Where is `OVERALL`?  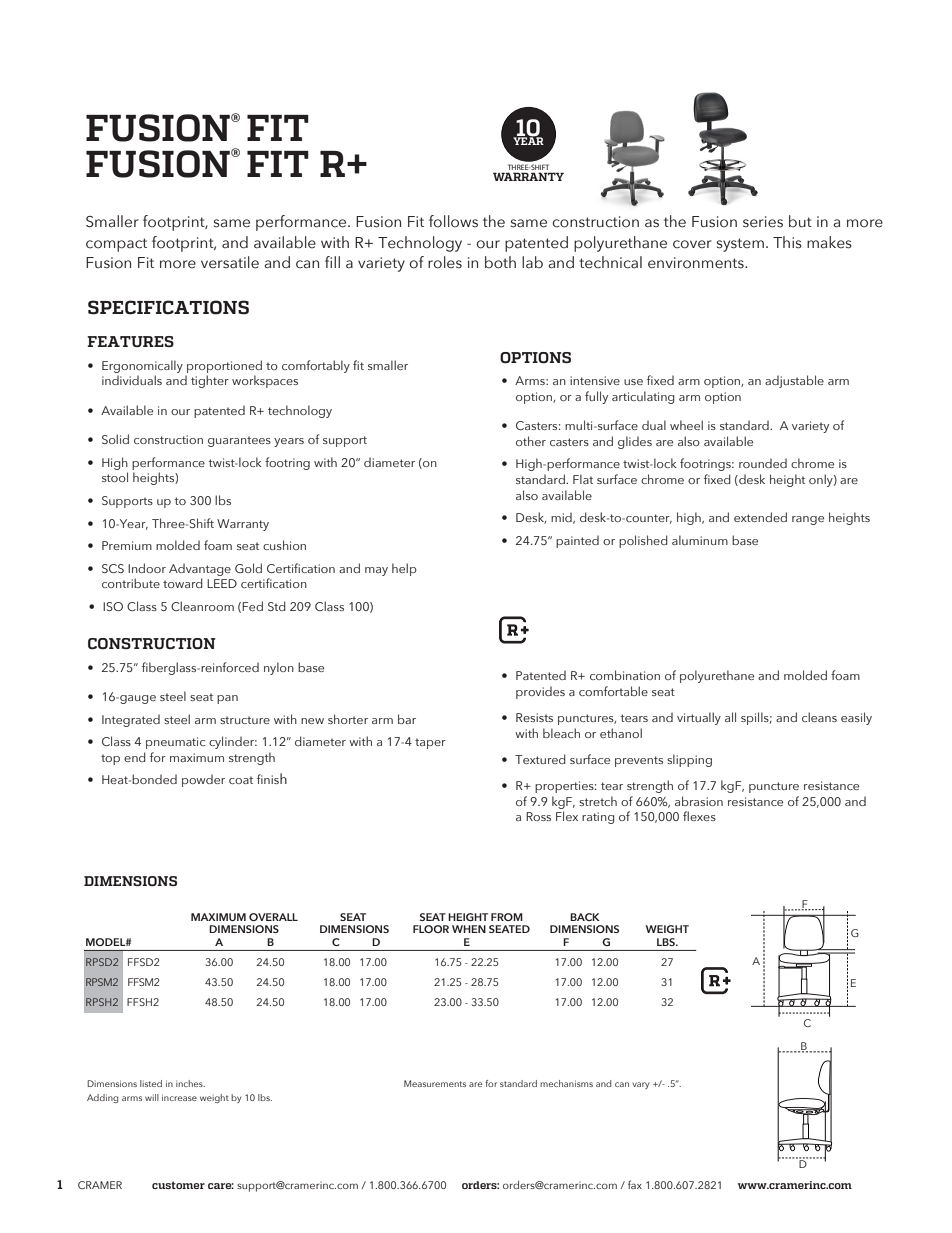 OVERALL is located at coordinates (273, 917).
